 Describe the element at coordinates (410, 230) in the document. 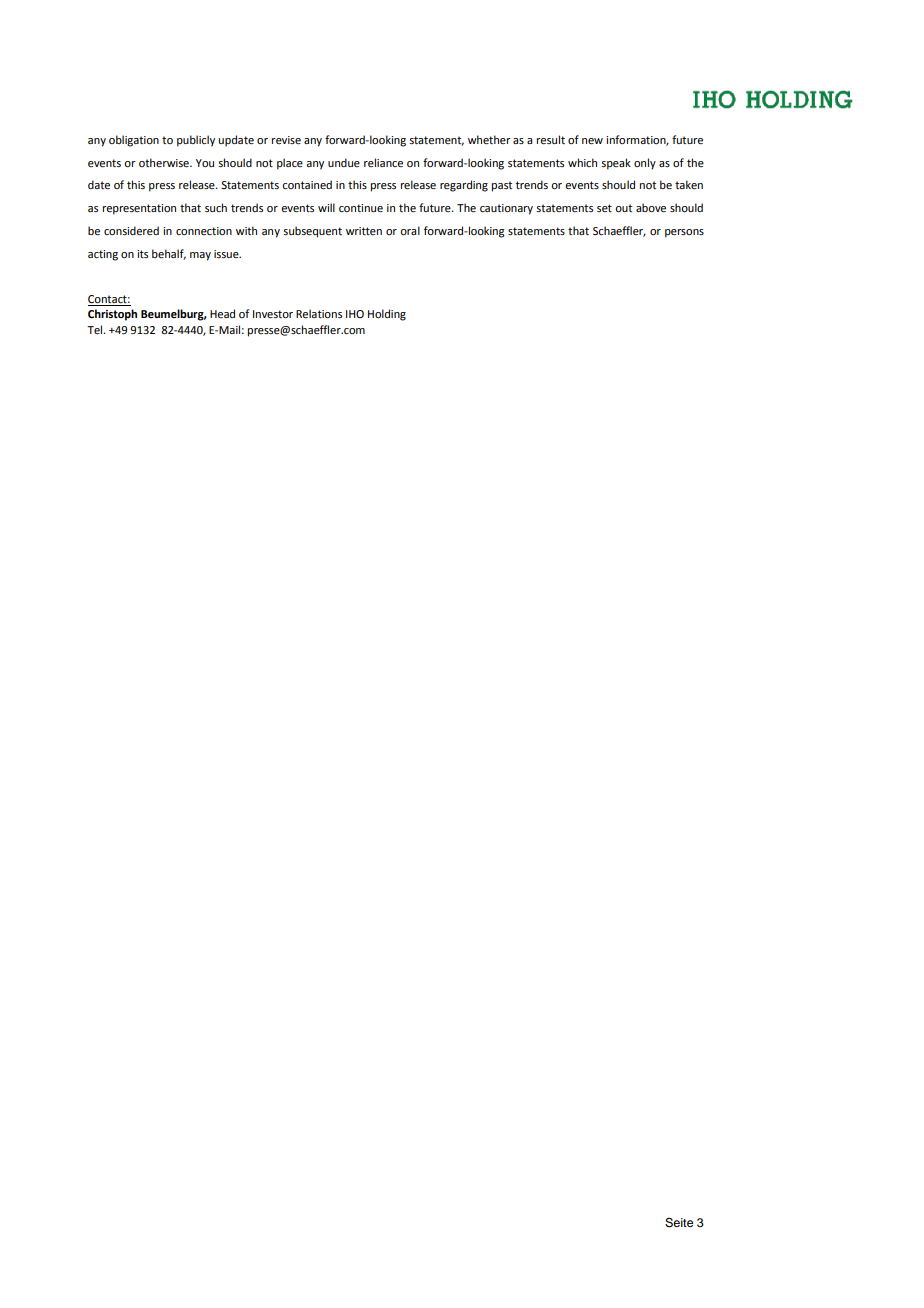

I see `oral` at that location.
